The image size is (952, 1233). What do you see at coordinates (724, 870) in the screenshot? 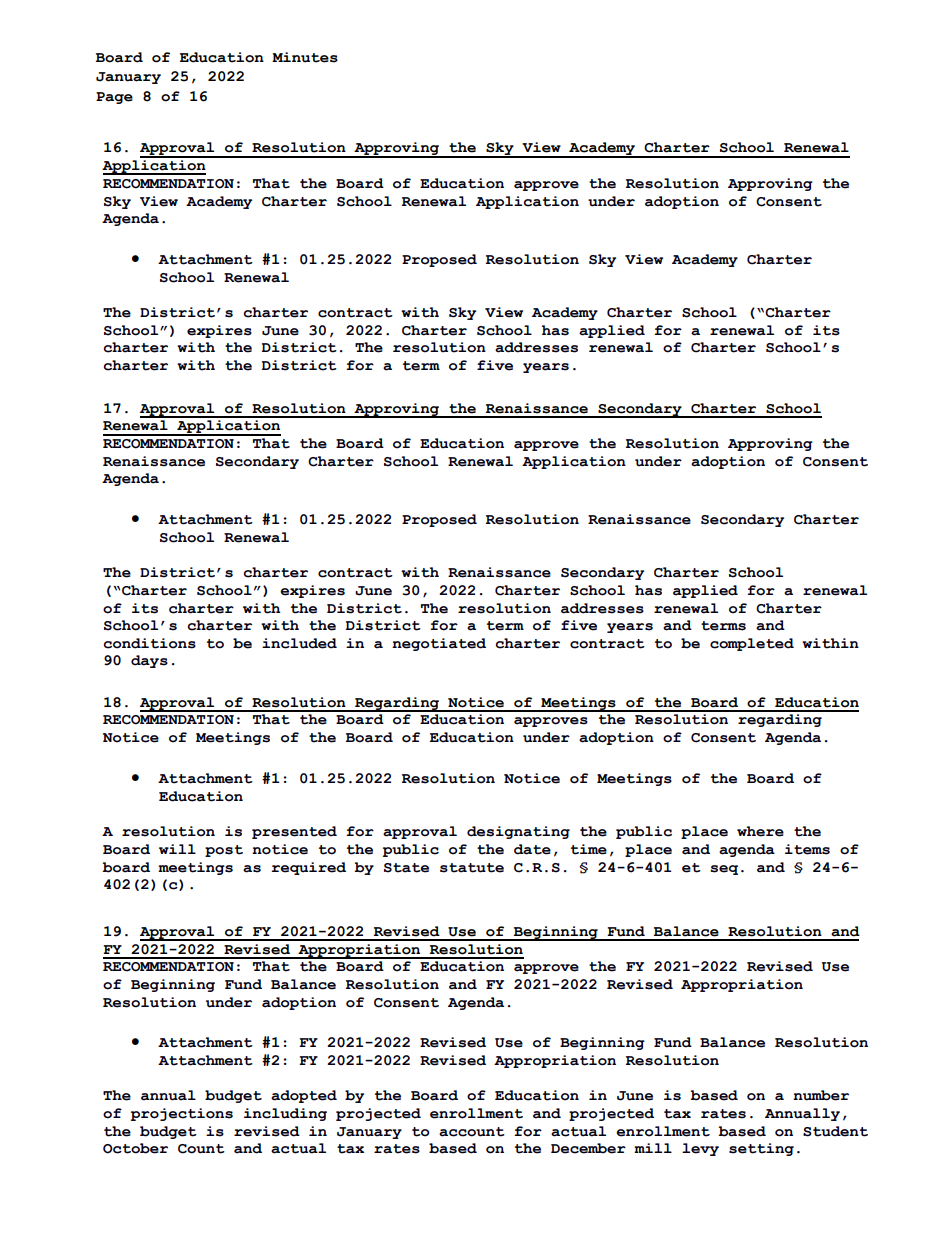
I see `seq` at bounding box center [724, 870].
